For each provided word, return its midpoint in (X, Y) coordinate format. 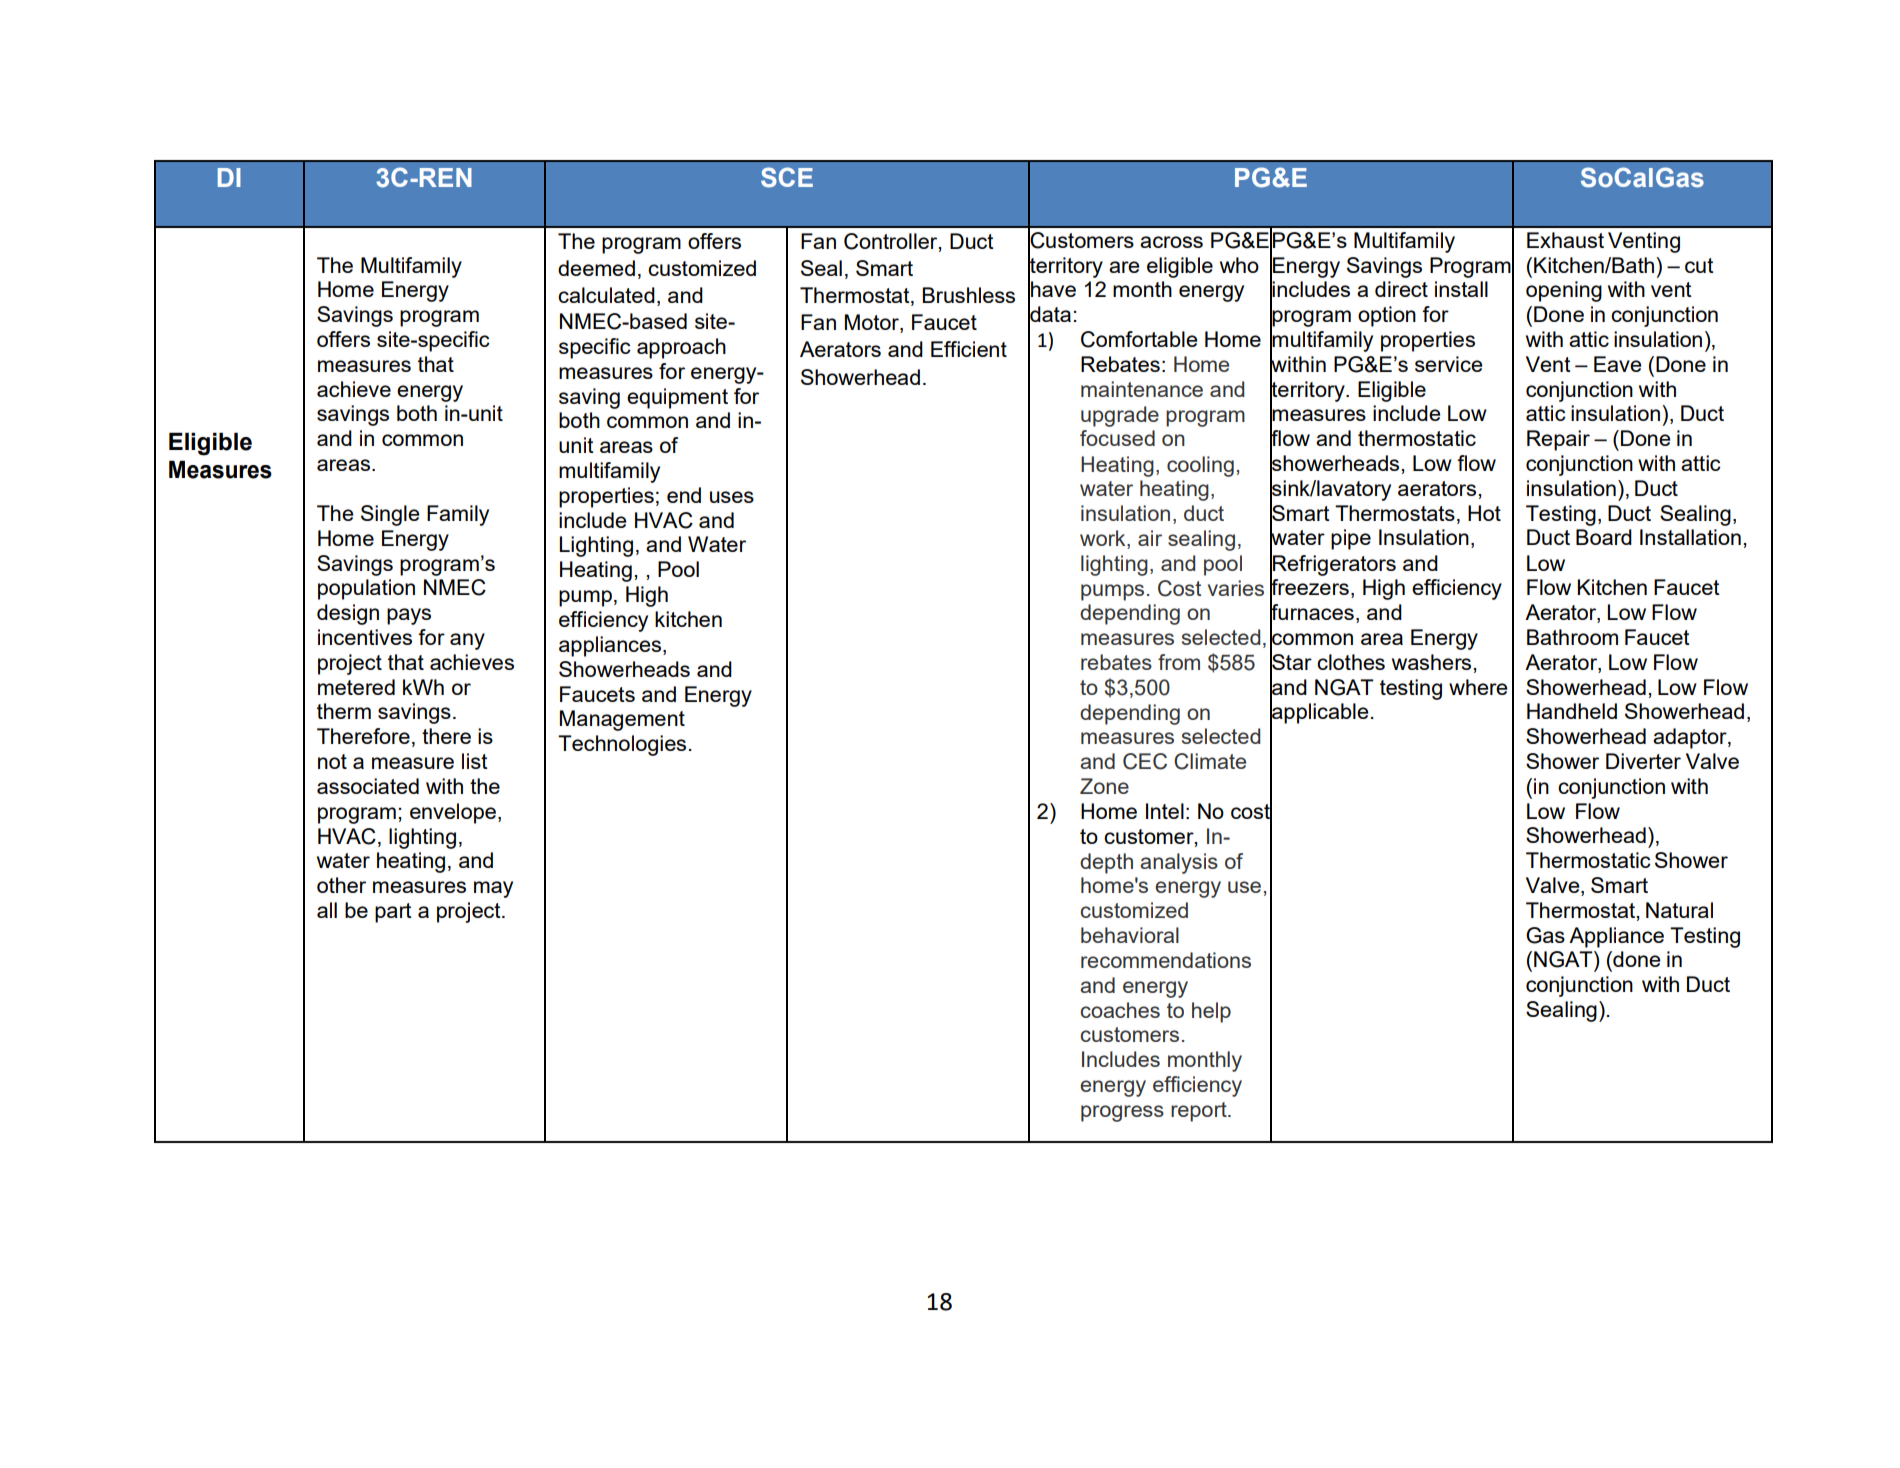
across (1171, 242)
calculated (606, 295)
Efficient (969, 349)
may (493, 889)
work (1104, 538)
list (475, 761)
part (393, 913)
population (366, 589)
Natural (1679, 910)
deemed (596, 268)
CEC (1145, 761)
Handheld (1572, 711)
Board (1604, 537)
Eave (1618, 364)
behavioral (1130, 935)
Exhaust (1565, 240)
